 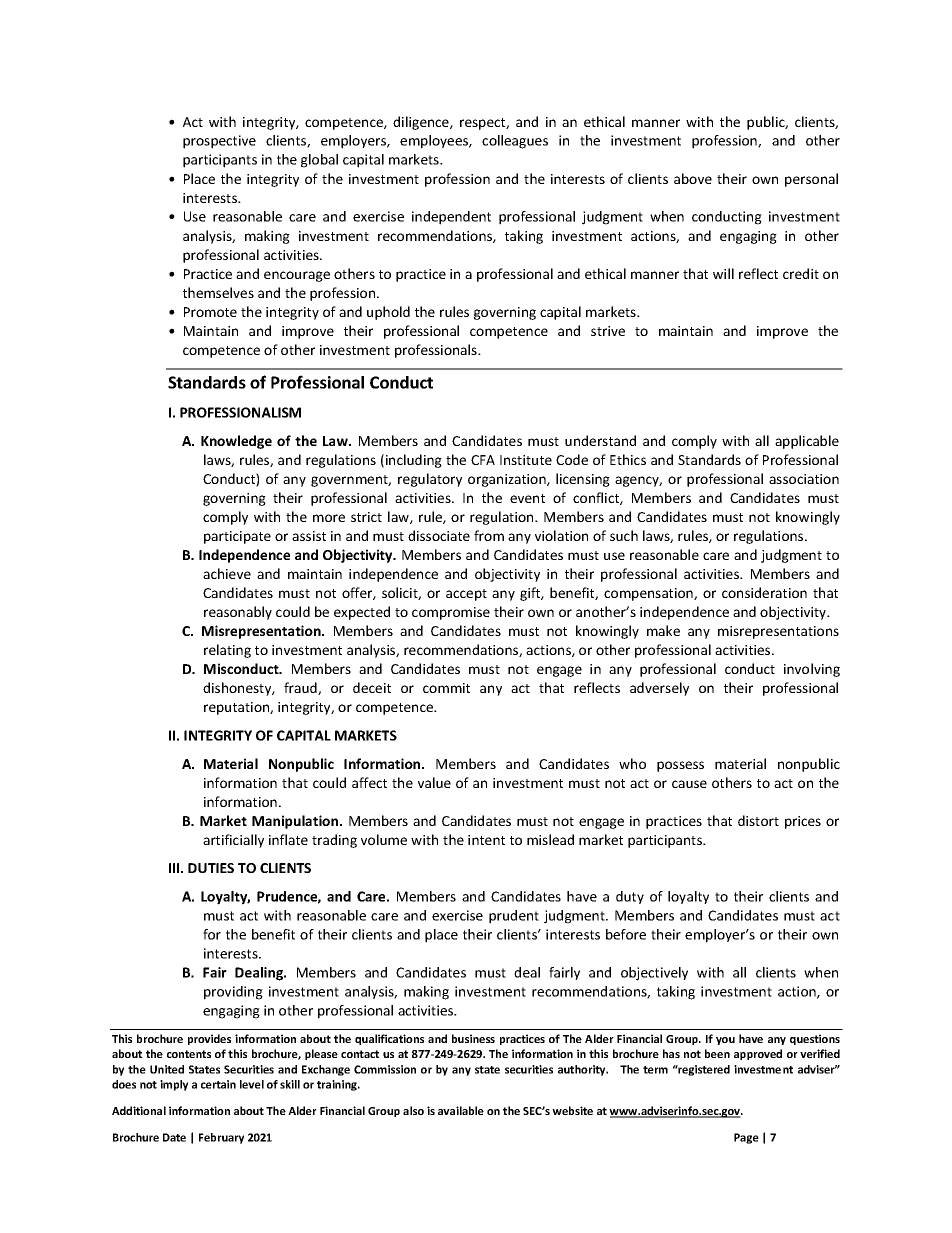 I want to click on prospective, so click(x=219, y=142).
